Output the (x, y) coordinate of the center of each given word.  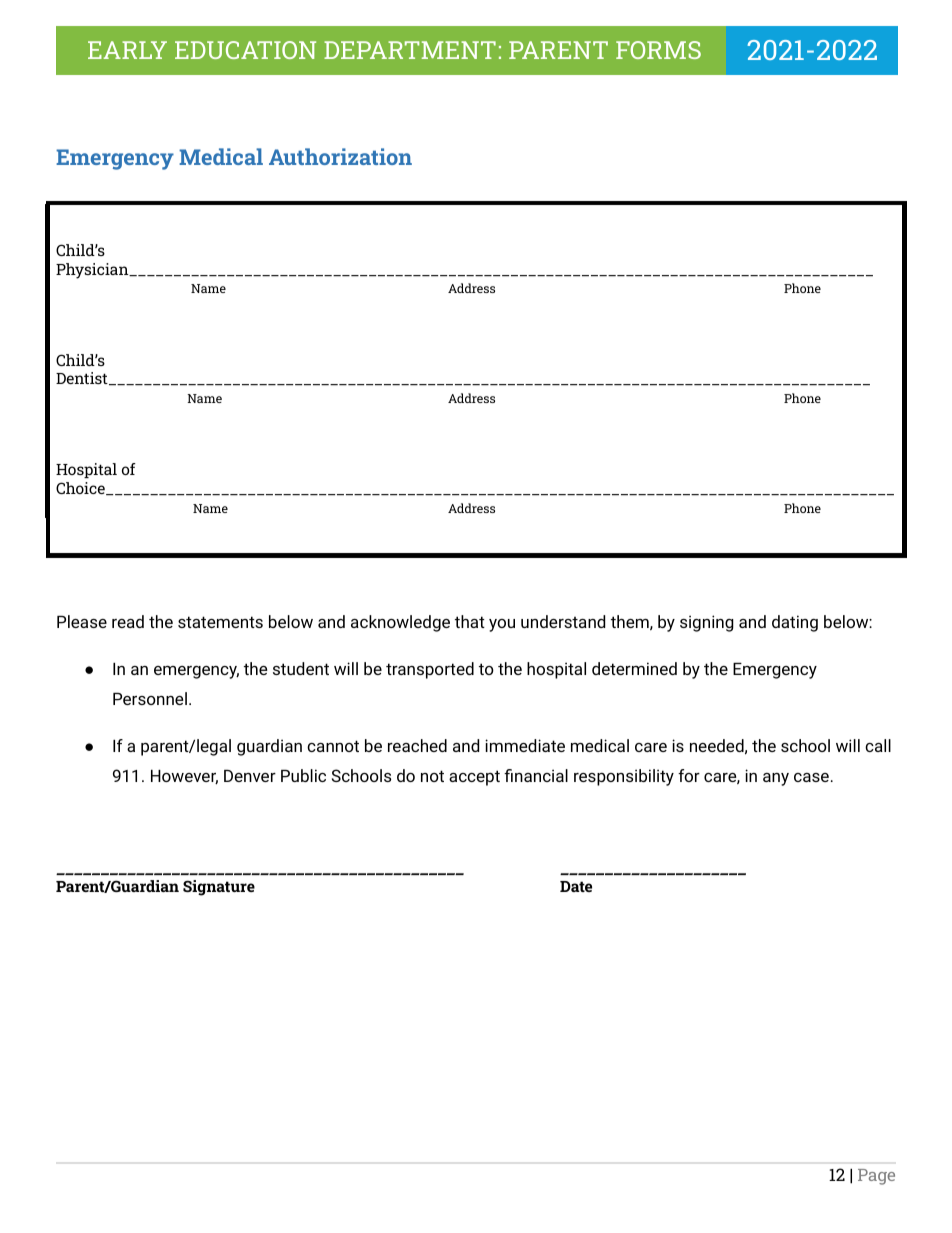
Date (576, 886)
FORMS (658, 50)
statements (220, 622)
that (470, 621)
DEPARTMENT (410, 50)
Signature (219, 888)
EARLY (127, 50)
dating (795, 623)
